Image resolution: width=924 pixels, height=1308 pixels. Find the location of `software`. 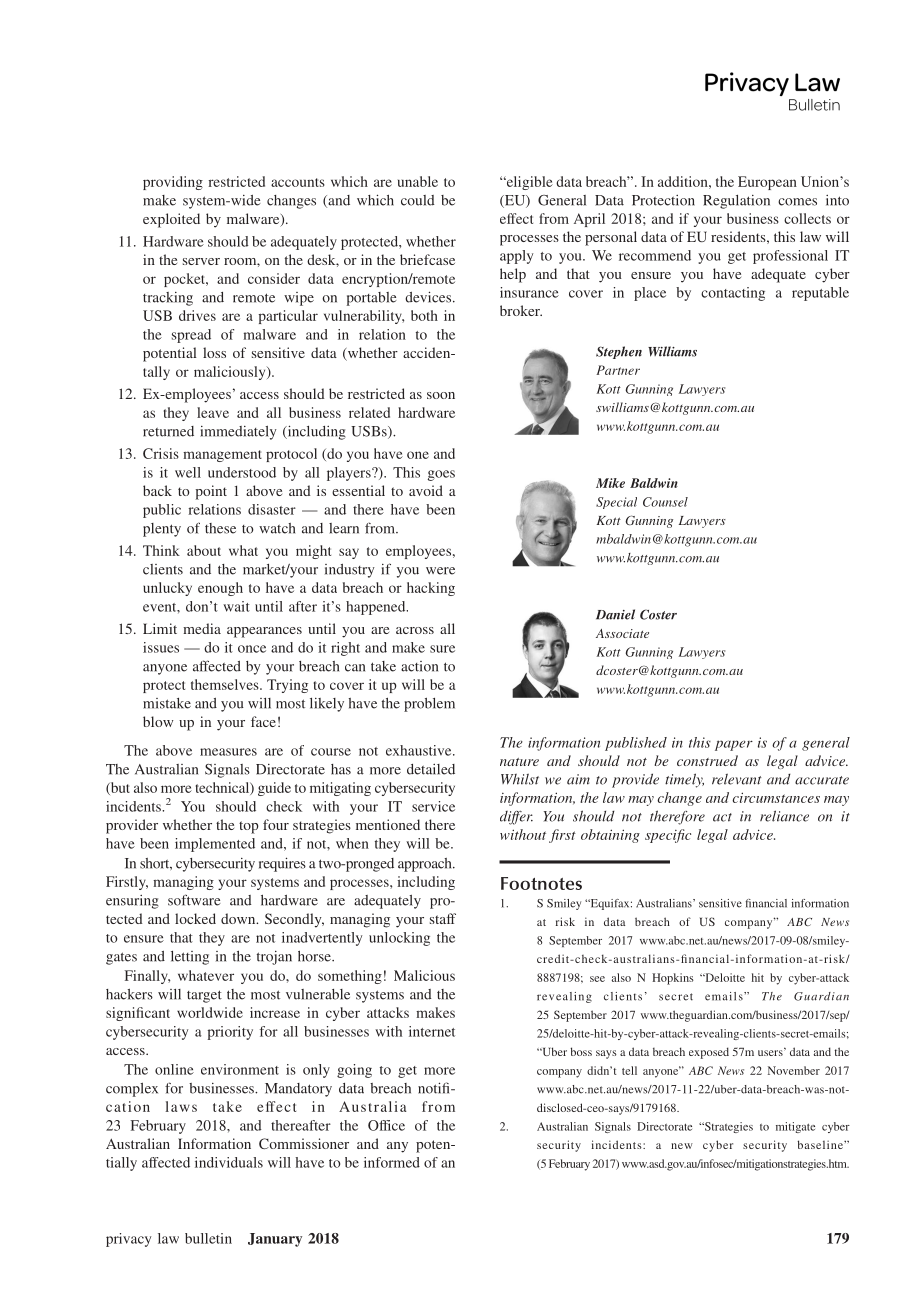

software is located at coordinates (194, 900).
